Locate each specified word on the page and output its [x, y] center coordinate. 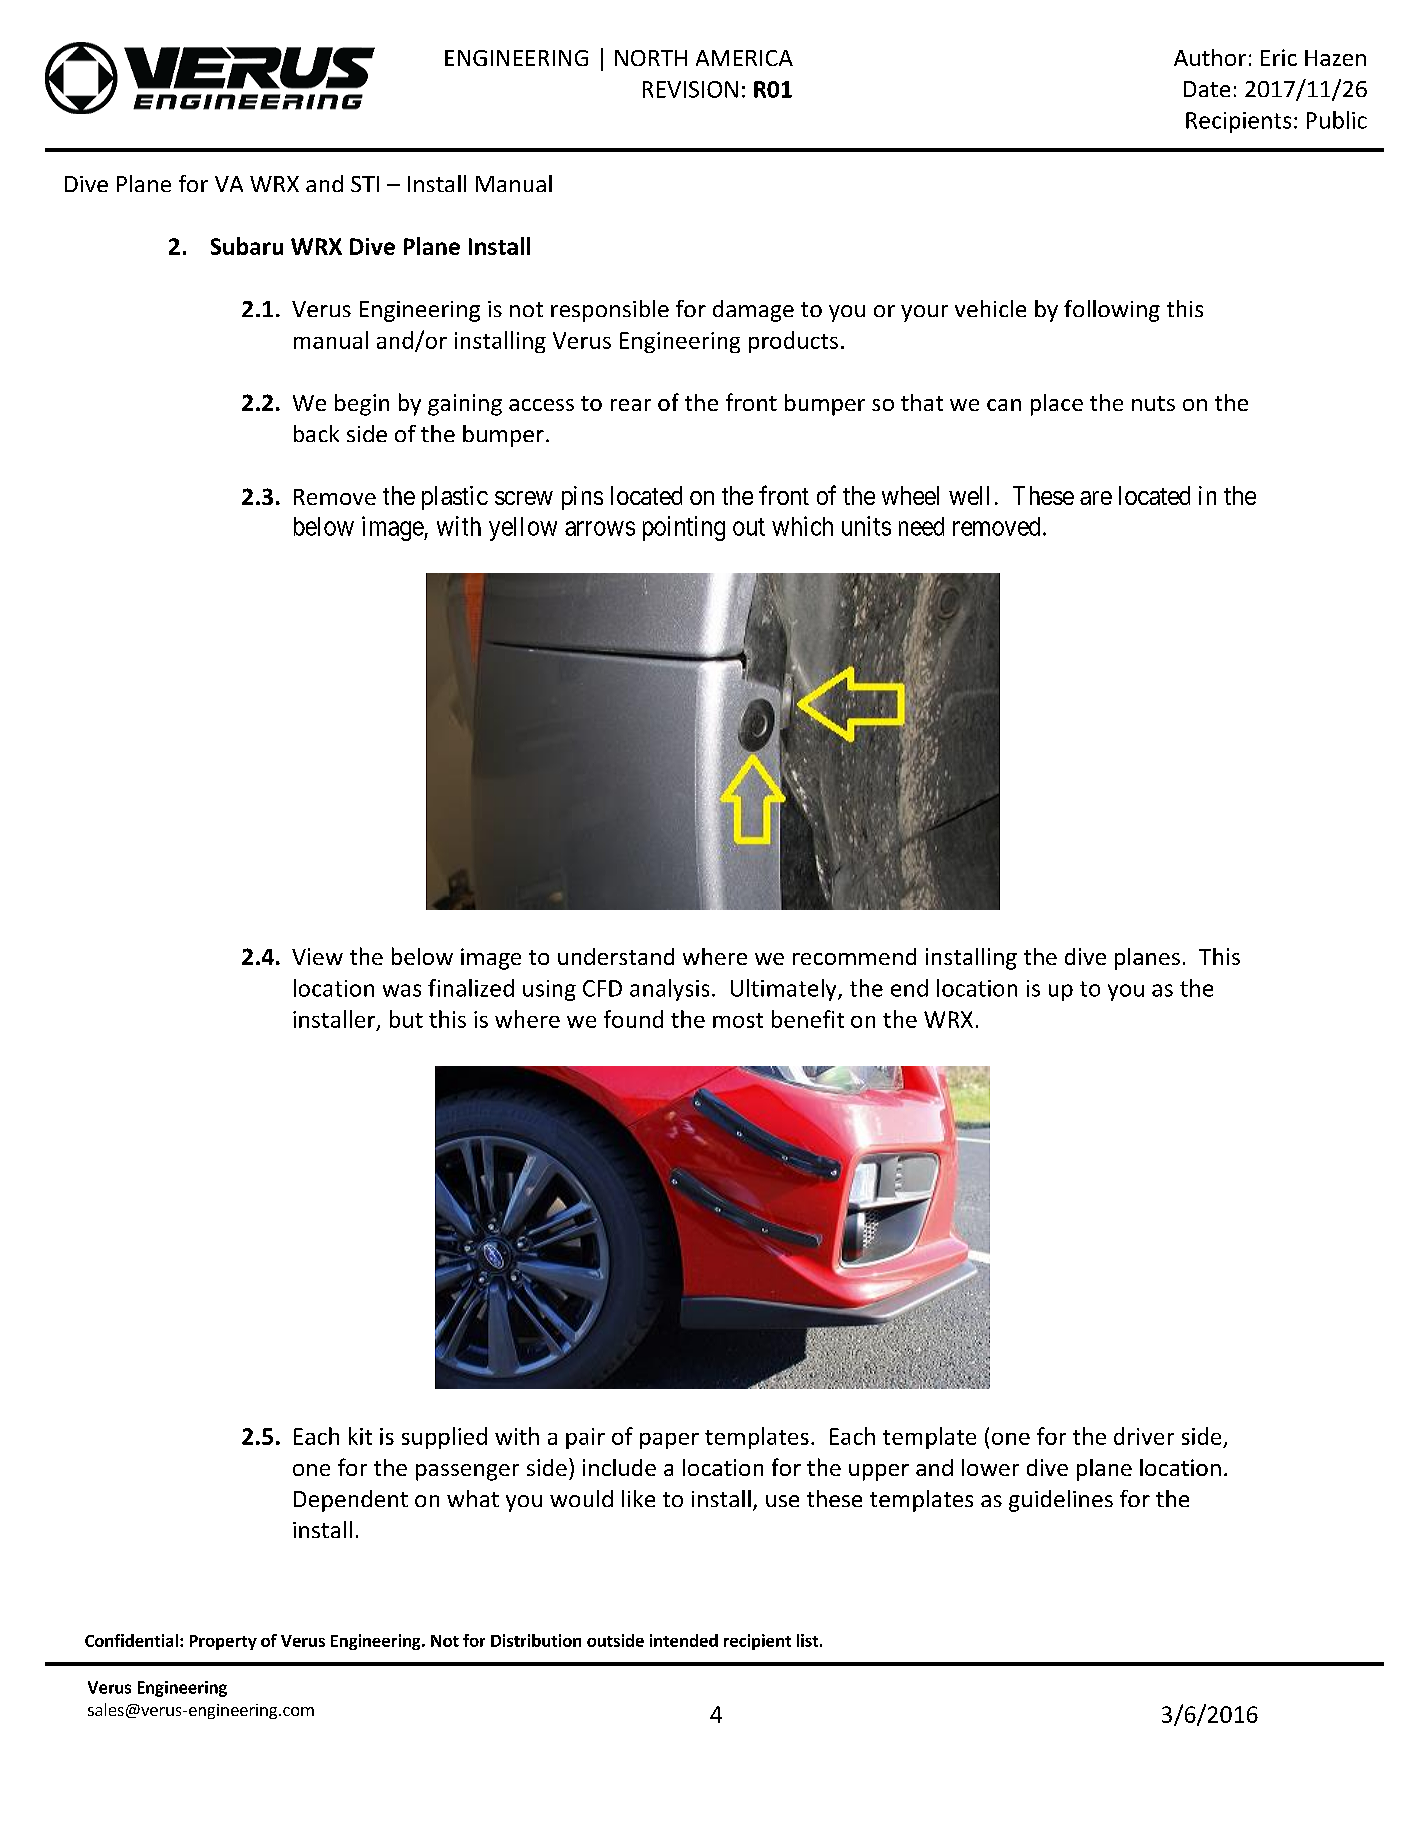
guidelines [1061, 1501]
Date [1207, 89]
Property [223, 1642]
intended [684, 1640]
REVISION [690, 89]
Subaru [247, 246]
